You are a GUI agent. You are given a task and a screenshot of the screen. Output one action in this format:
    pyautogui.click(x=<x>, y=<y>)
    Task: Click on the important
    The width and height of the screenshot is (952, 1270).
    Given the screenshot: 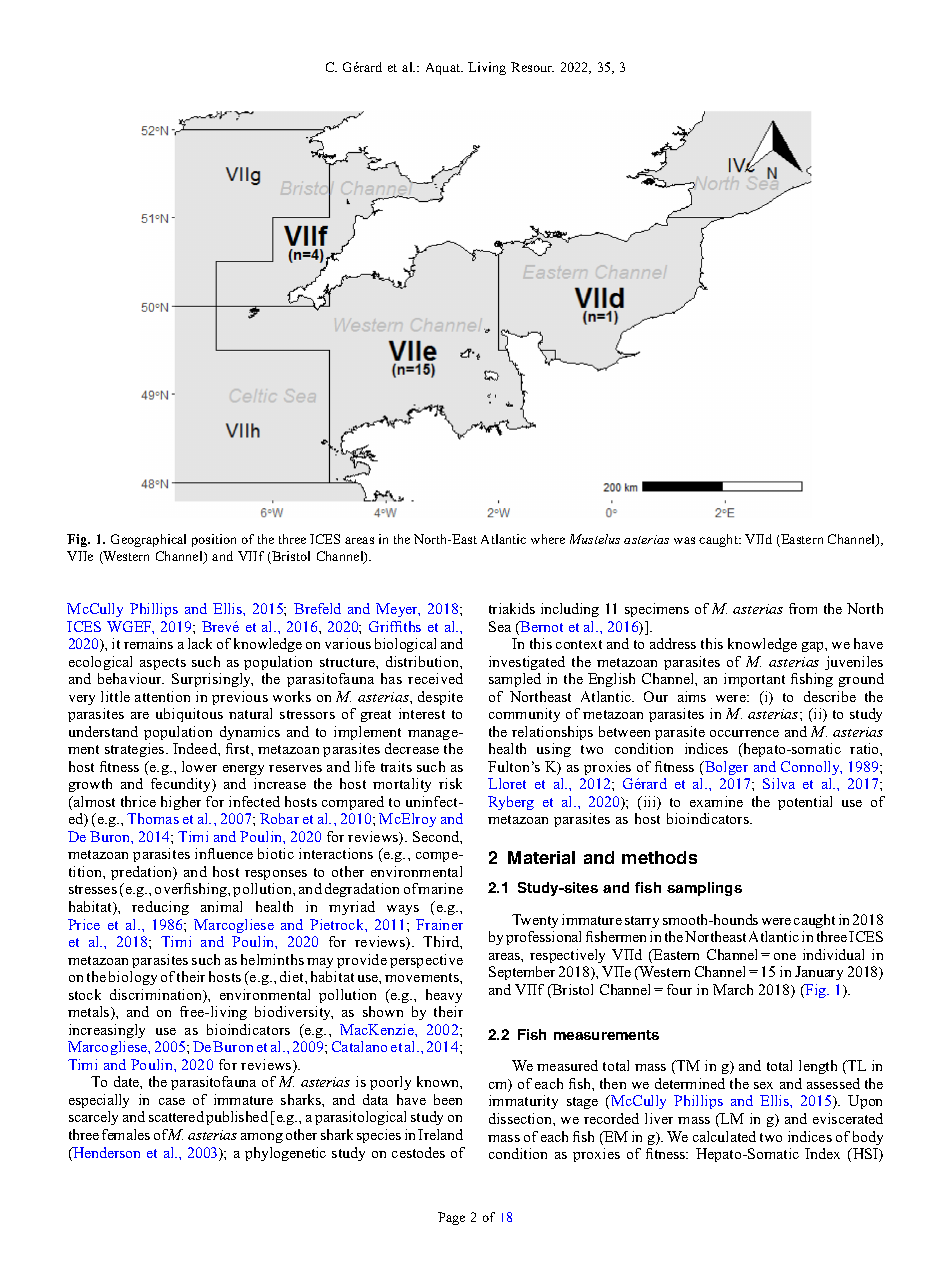 What is the action you would take?
    pyautogui.click(x=754, y=680)
